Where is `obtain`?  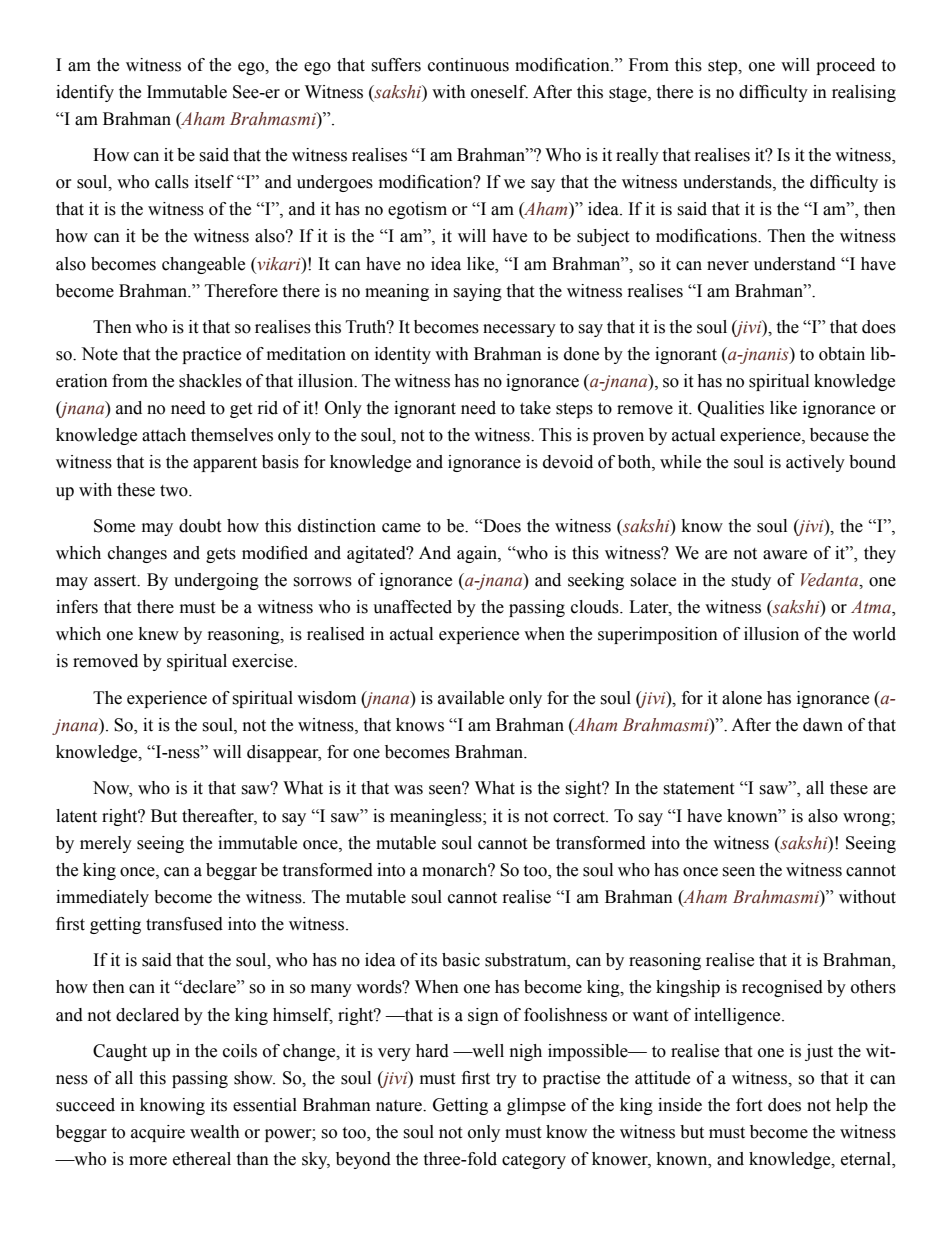
obtain is located at coordinates (842, 354).
